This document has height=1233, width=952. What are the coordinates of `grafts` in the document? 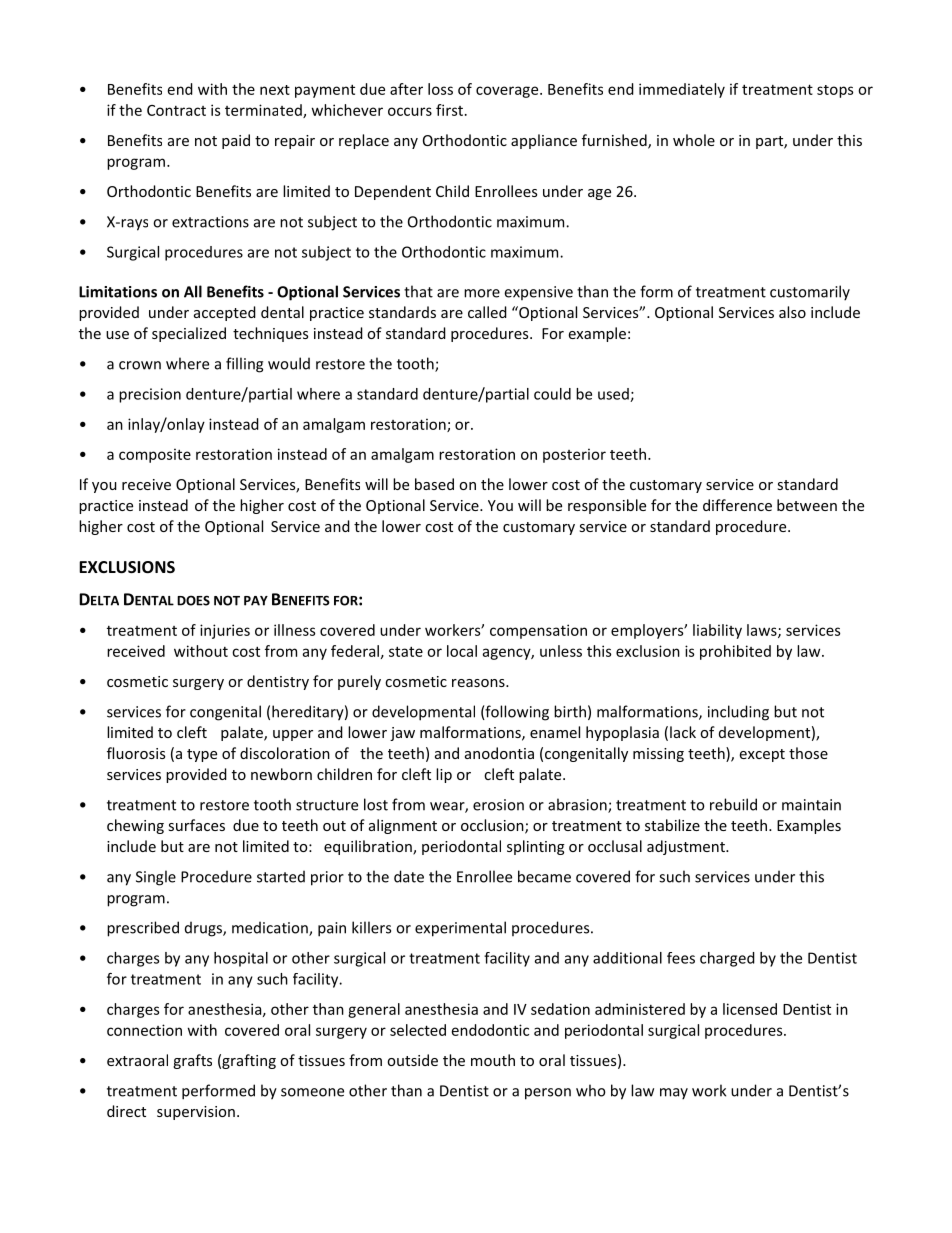 It's located at (192, 1061).
